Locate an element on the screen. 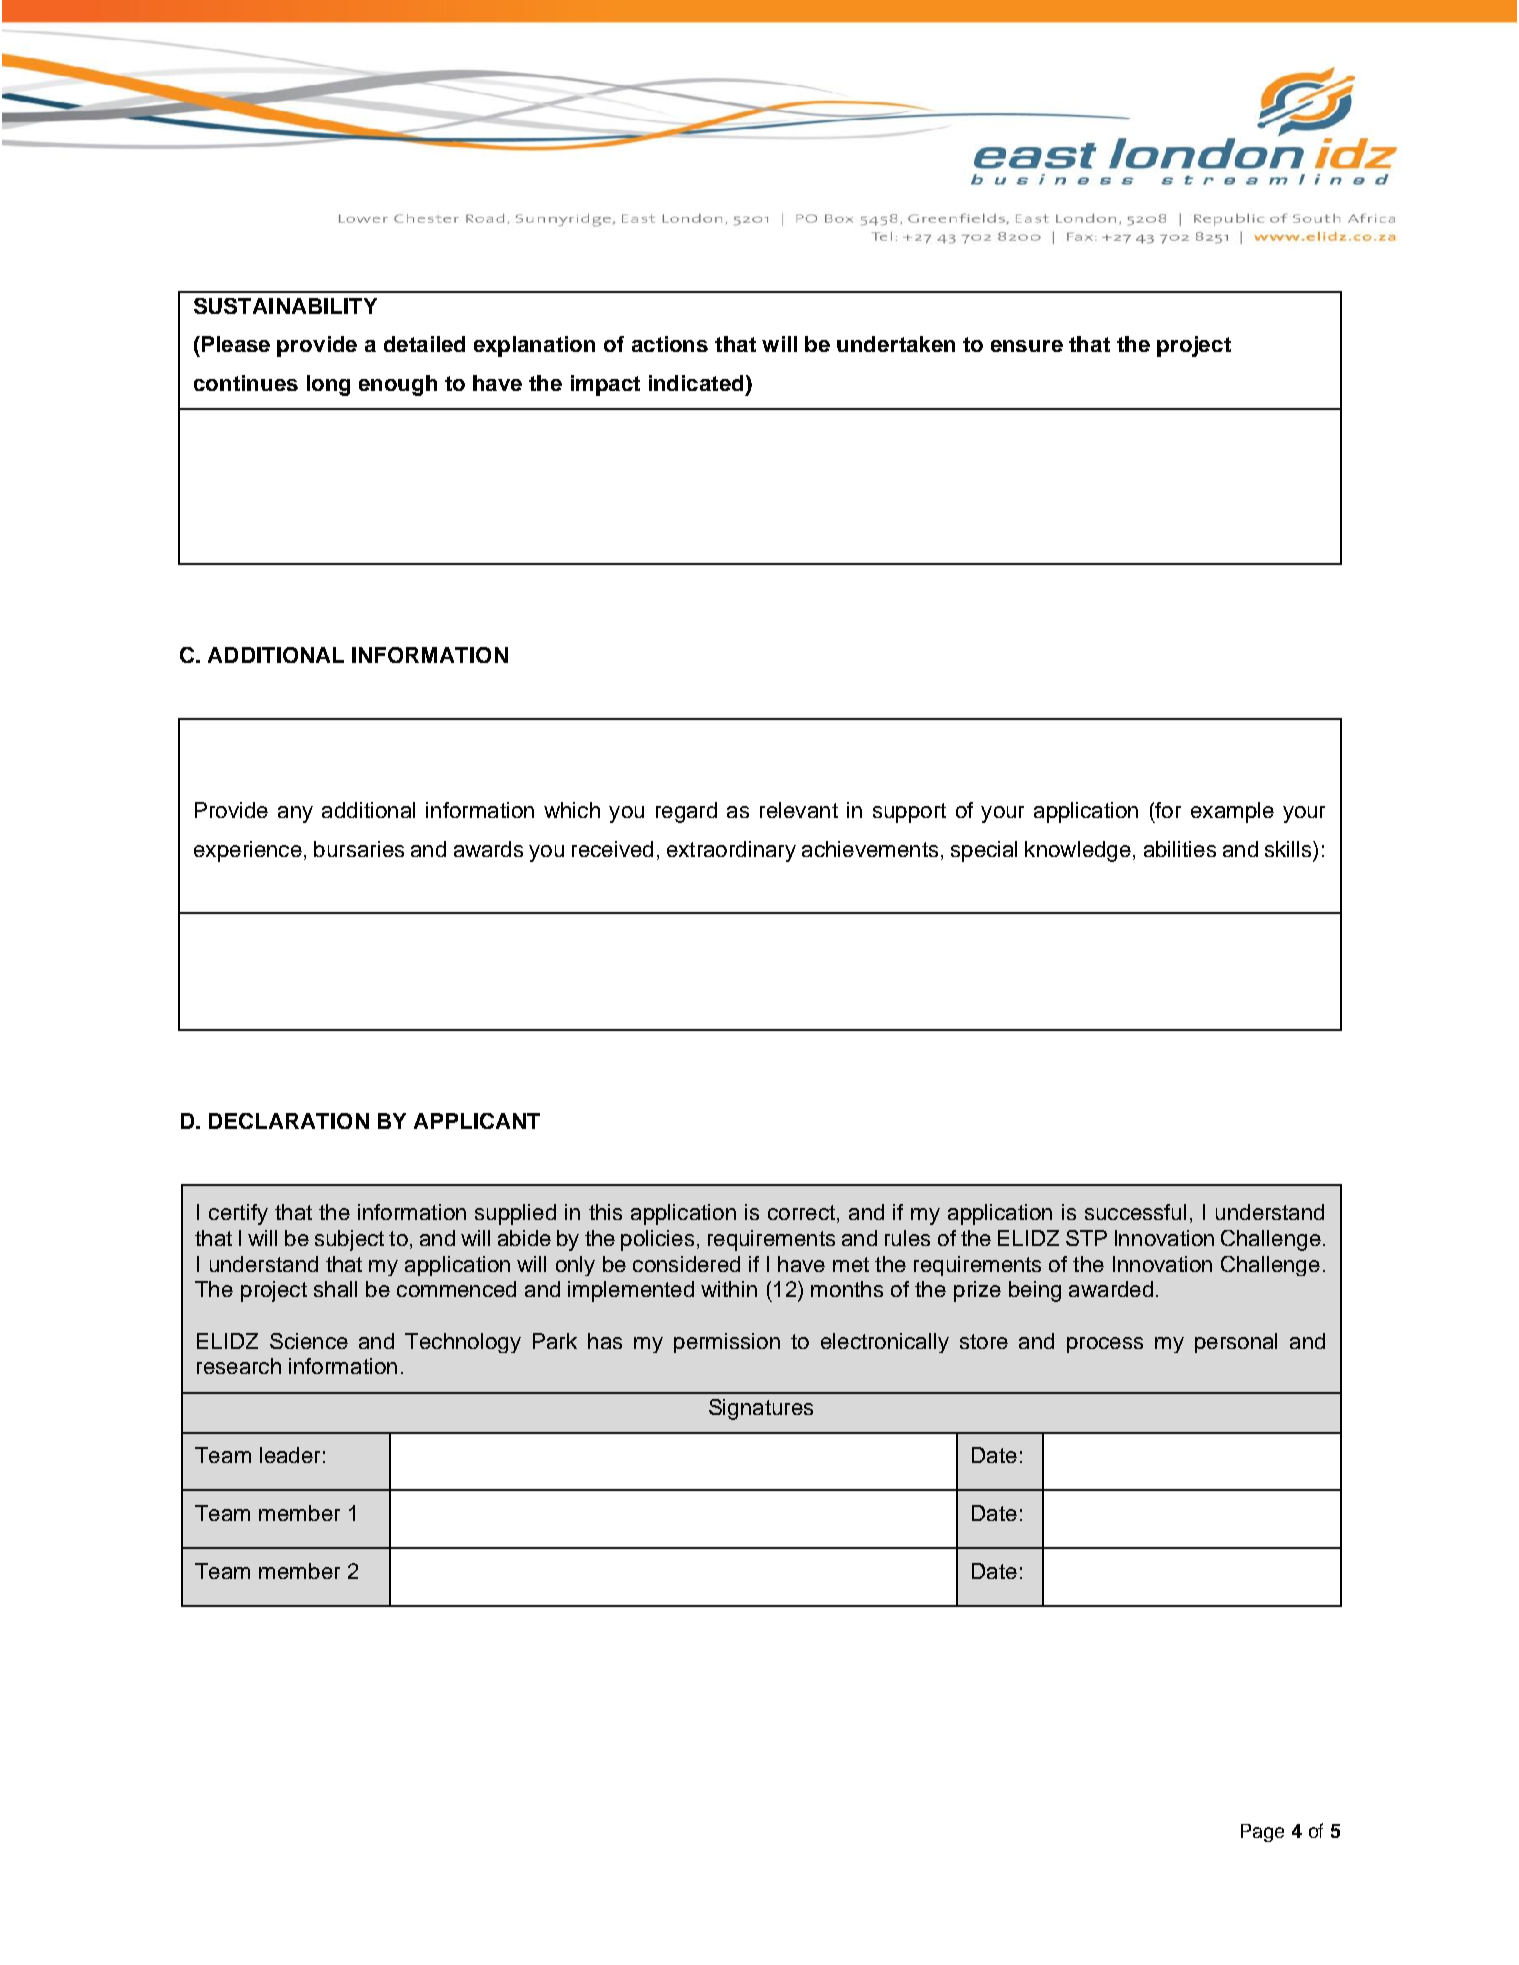 The width and height of the screenshot is (1519, 1965). correct is located at coordinates (801, 1212).
